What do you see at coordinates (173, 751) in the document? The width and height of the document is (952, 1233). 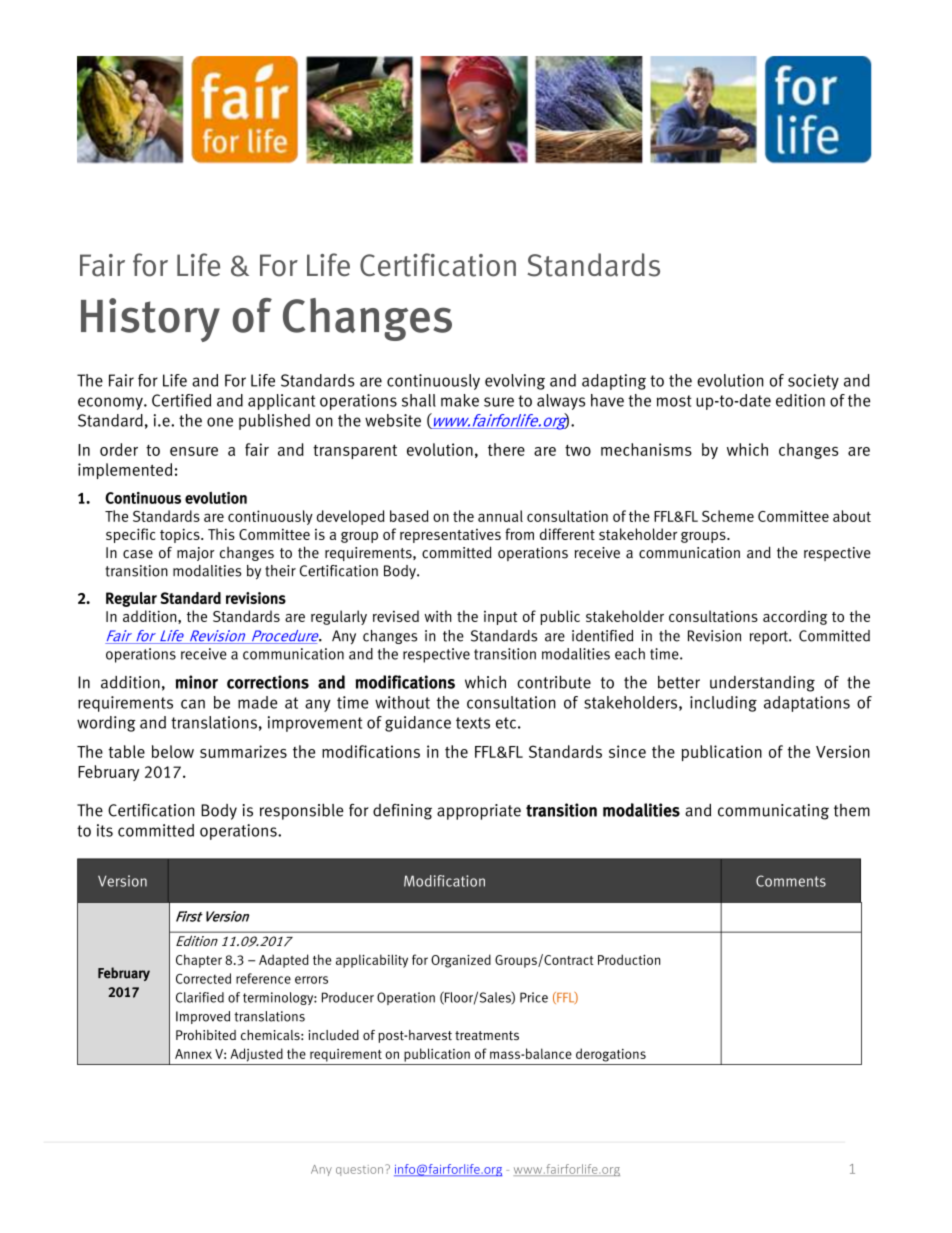 I see `below` at bounding box center [173, 751].
